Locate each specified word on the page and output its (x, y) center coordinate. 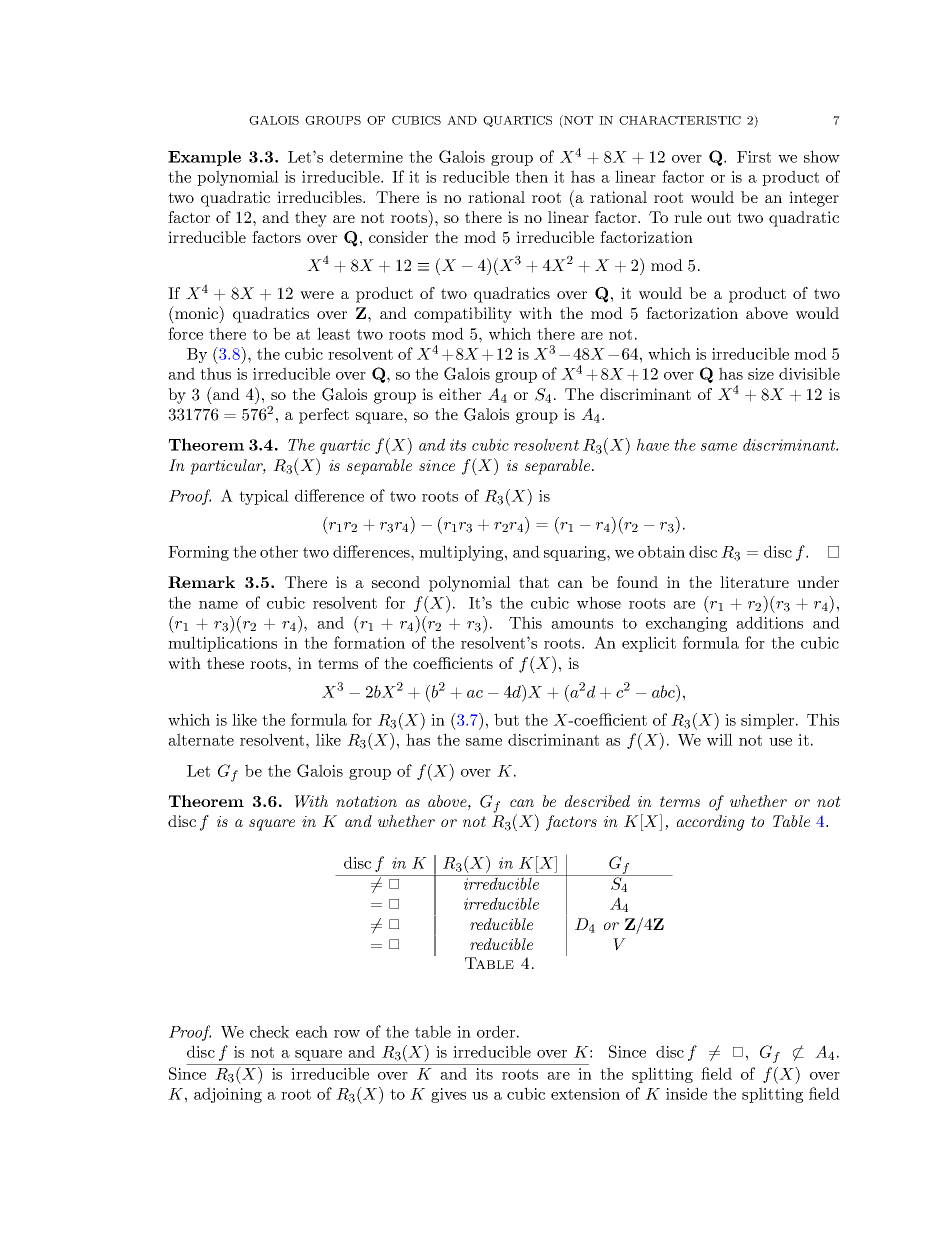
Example (204, 158)
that (534, 582)
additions (769, 622)
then (531, 176)
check (269, 1031)
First (754, 157)
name (218, 605)
